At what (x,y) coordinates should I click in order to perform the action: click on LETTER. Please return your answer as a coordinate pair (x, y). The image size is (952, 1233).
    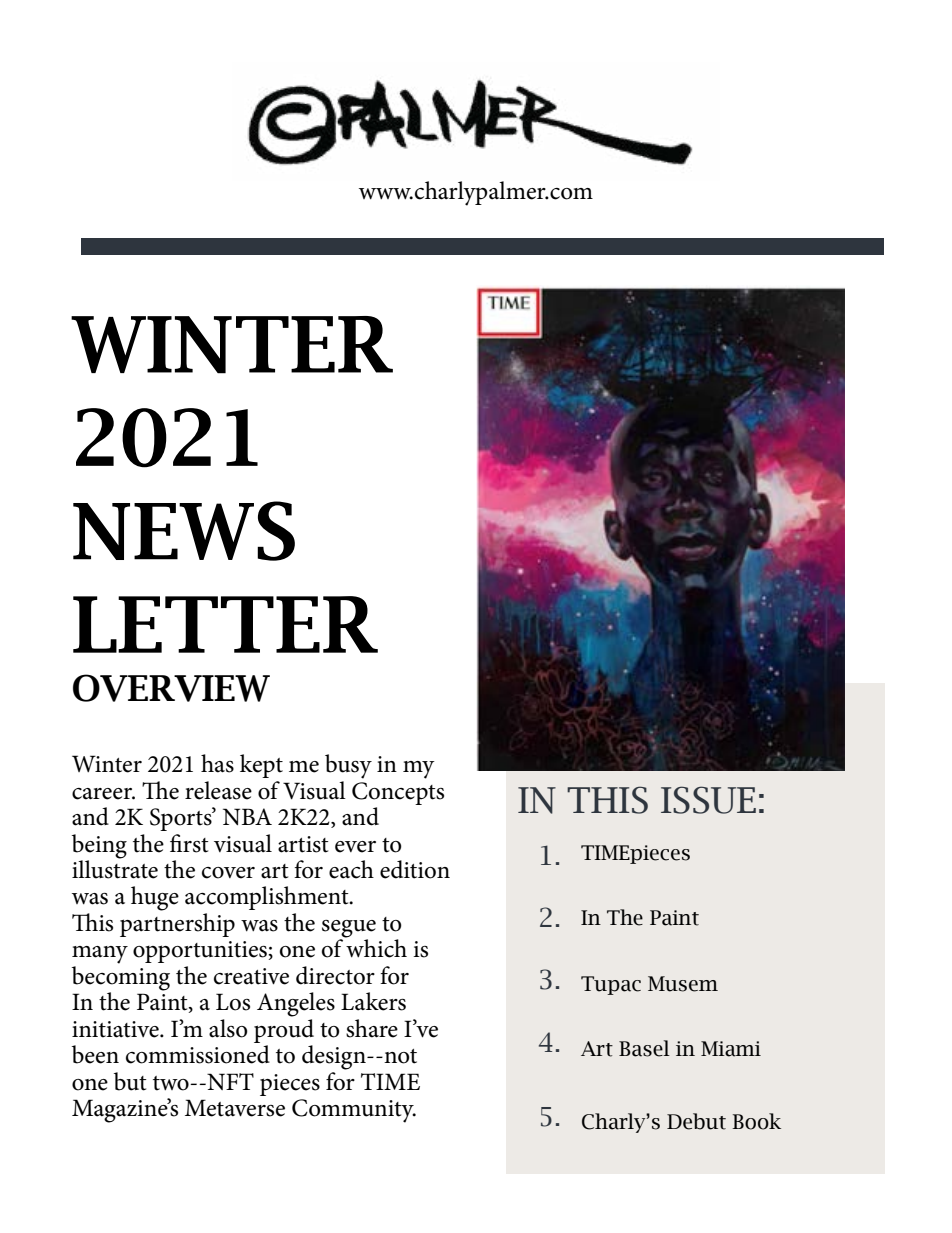
    Looking at the image, I should click on (225, 624).
